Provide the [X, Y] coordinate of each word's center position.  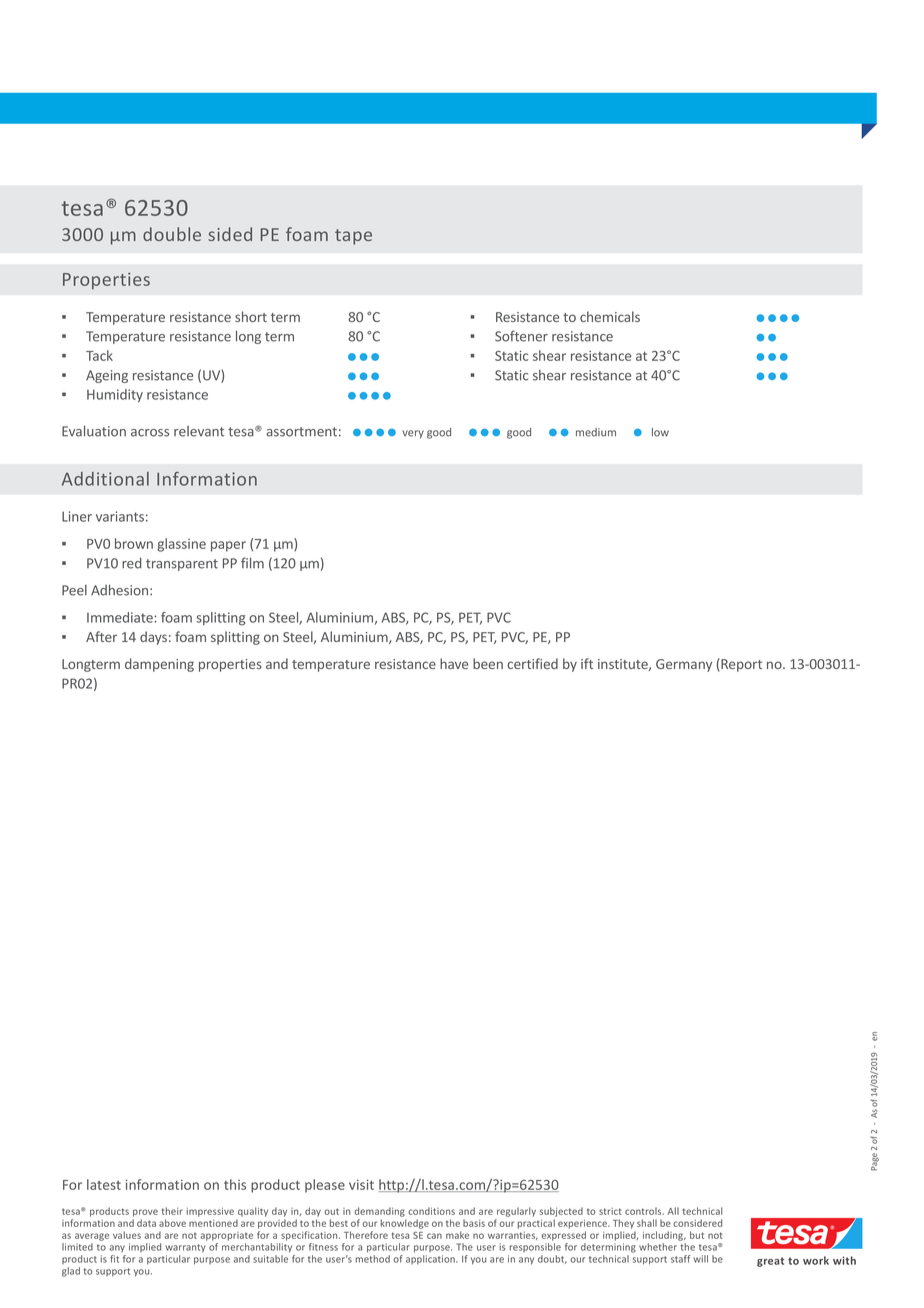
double [172, 234]
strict [610, 1211]
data [146, 1223]
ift [587, 663]
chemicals [610, 316]
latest [104, 1184]
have [454, 663]
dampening [159, 665]
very [413, 434]
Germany [684, 665]
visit [361, 1184]
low [660, 432]
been [488, 663]
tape [353, 237]
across [150, 433]
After [101, 636]
